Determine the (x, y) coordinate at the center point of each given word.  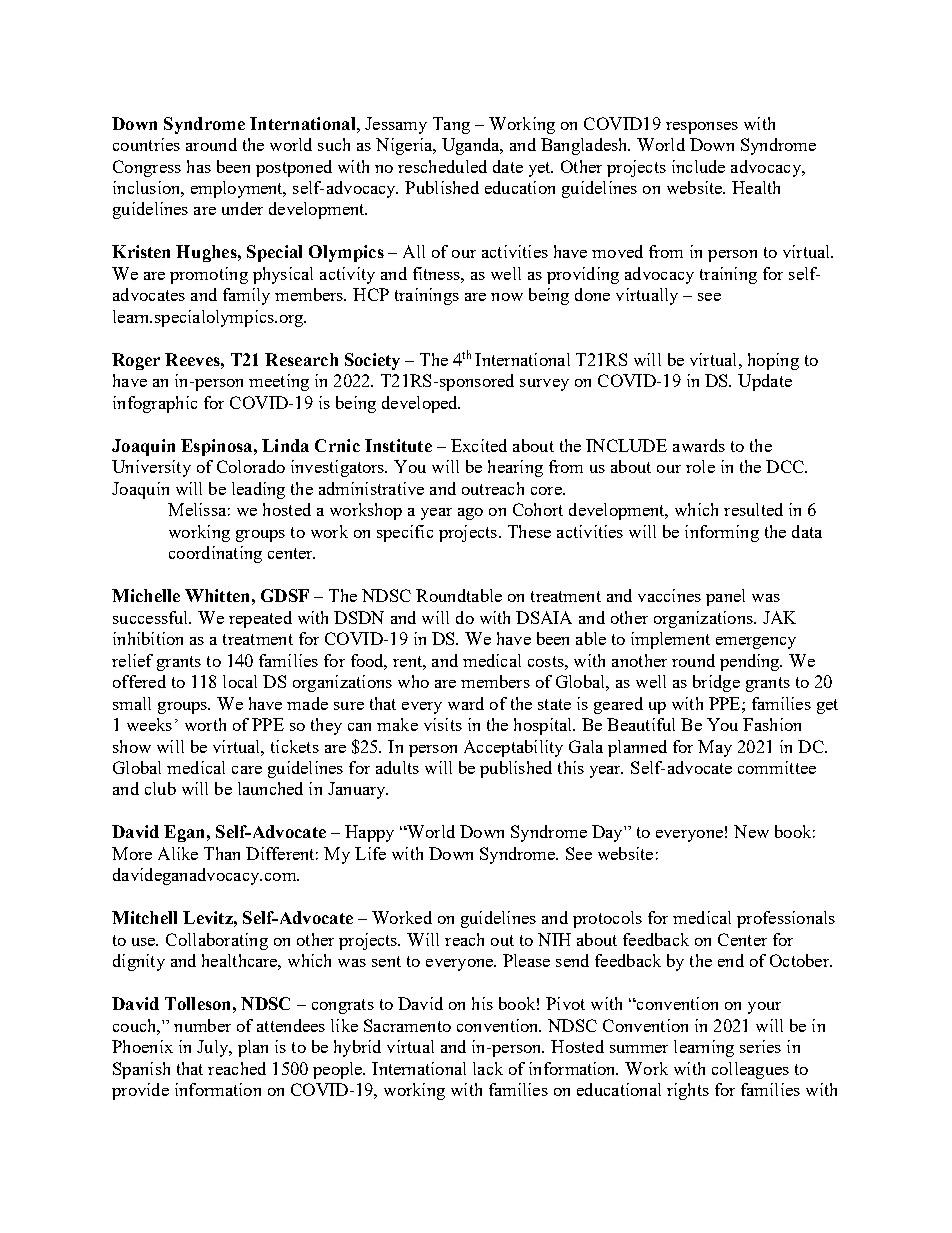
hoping (773, 361)
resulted (753, 509)
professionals (786, 919)
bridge (716, 683)
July (214, 1048)
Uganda (472, 146)
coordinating (215, 554)
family (246, 296)
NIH (554, 939)
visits (443, 724)
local (240, 681)
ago (470, 514)
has (199, 166)
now (507, 297)
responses (702, 128)
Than (222, 853)
